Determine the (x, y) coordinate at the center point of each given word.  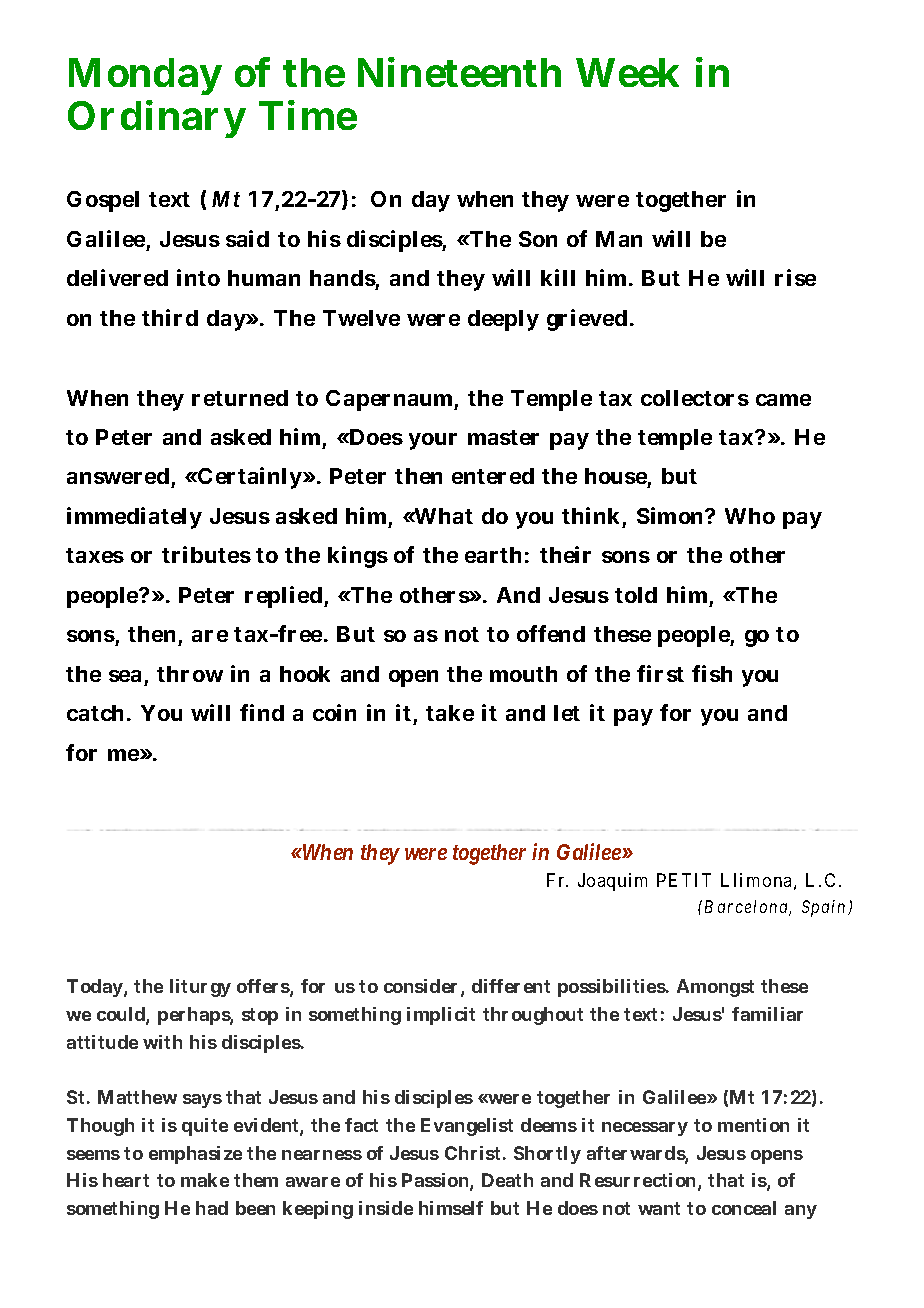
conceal (744, 1208)
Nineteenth (459, 72)
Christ (472, 1153)
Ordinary (156, 119)
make (205, 1180)
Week (627, 72)
